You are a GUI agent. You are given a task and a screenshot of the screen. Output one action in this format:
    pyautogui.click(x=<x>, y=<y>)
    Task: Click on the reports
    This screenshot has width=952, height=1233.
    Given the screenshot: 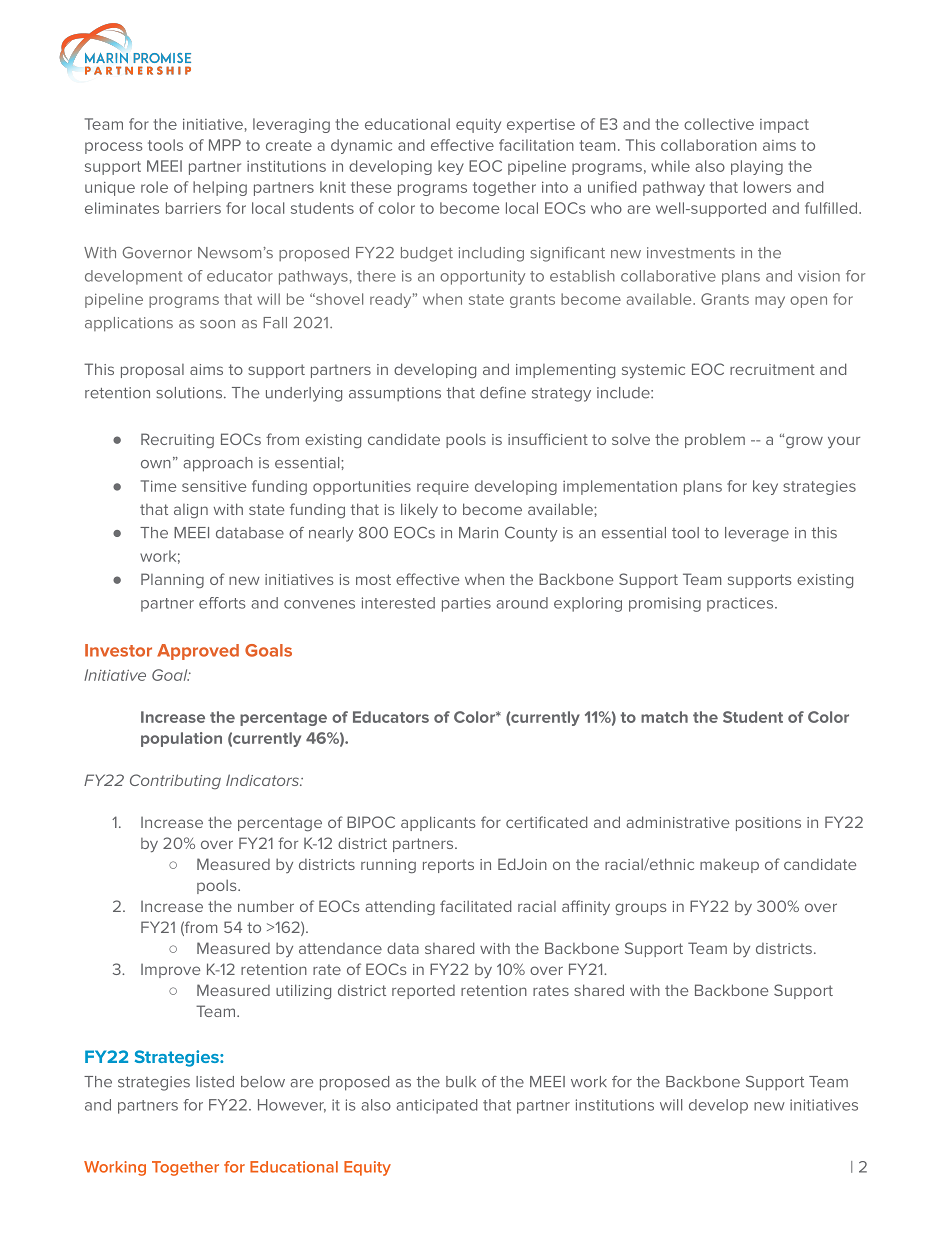 What is the action you would take?
    pyautogui.click(x=448, y=866)
